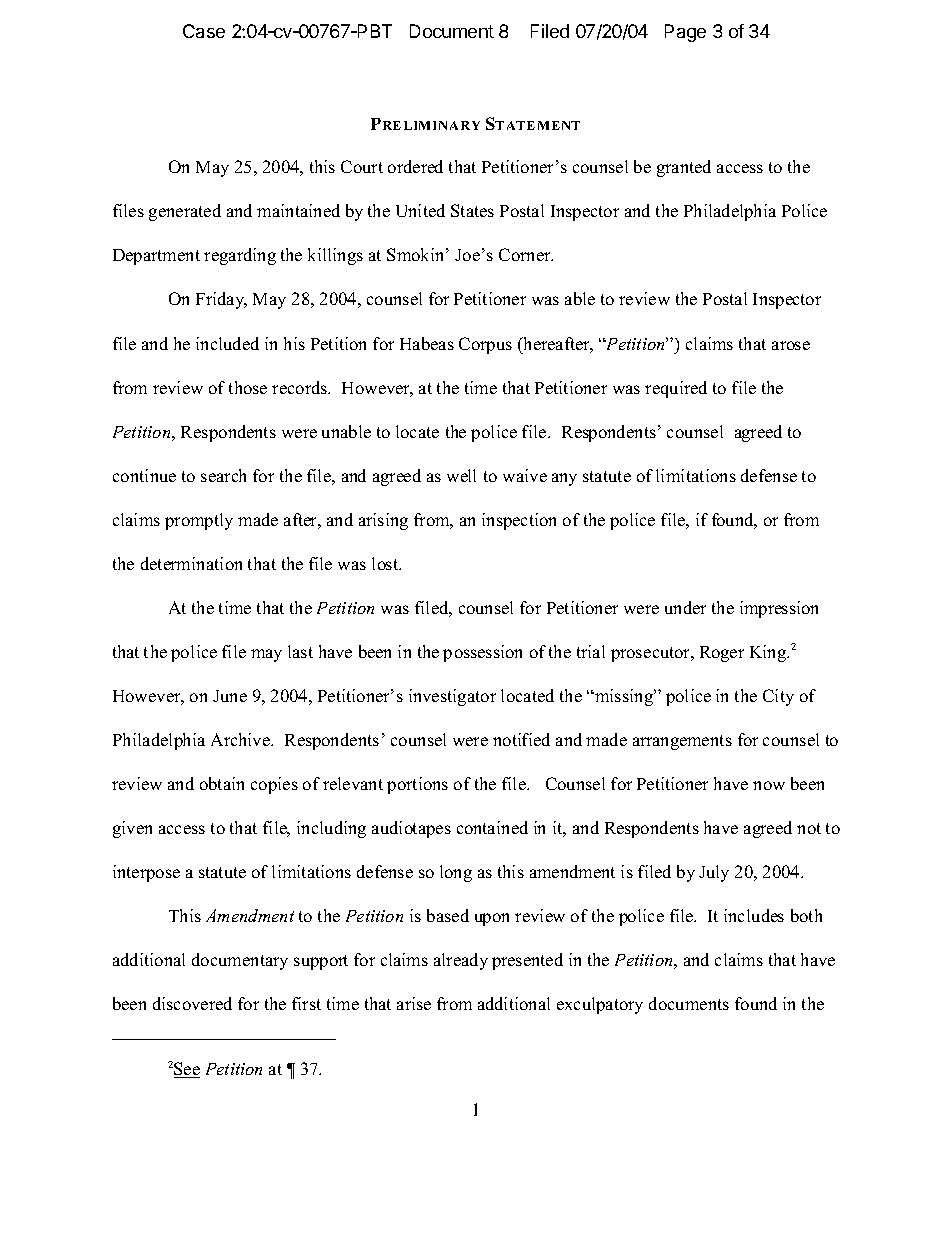 Image resolution: width=952 pixels, height=1233 pixels. Describe the element at coordinates (222, 783) in the document. I see `obtain` at that location.
